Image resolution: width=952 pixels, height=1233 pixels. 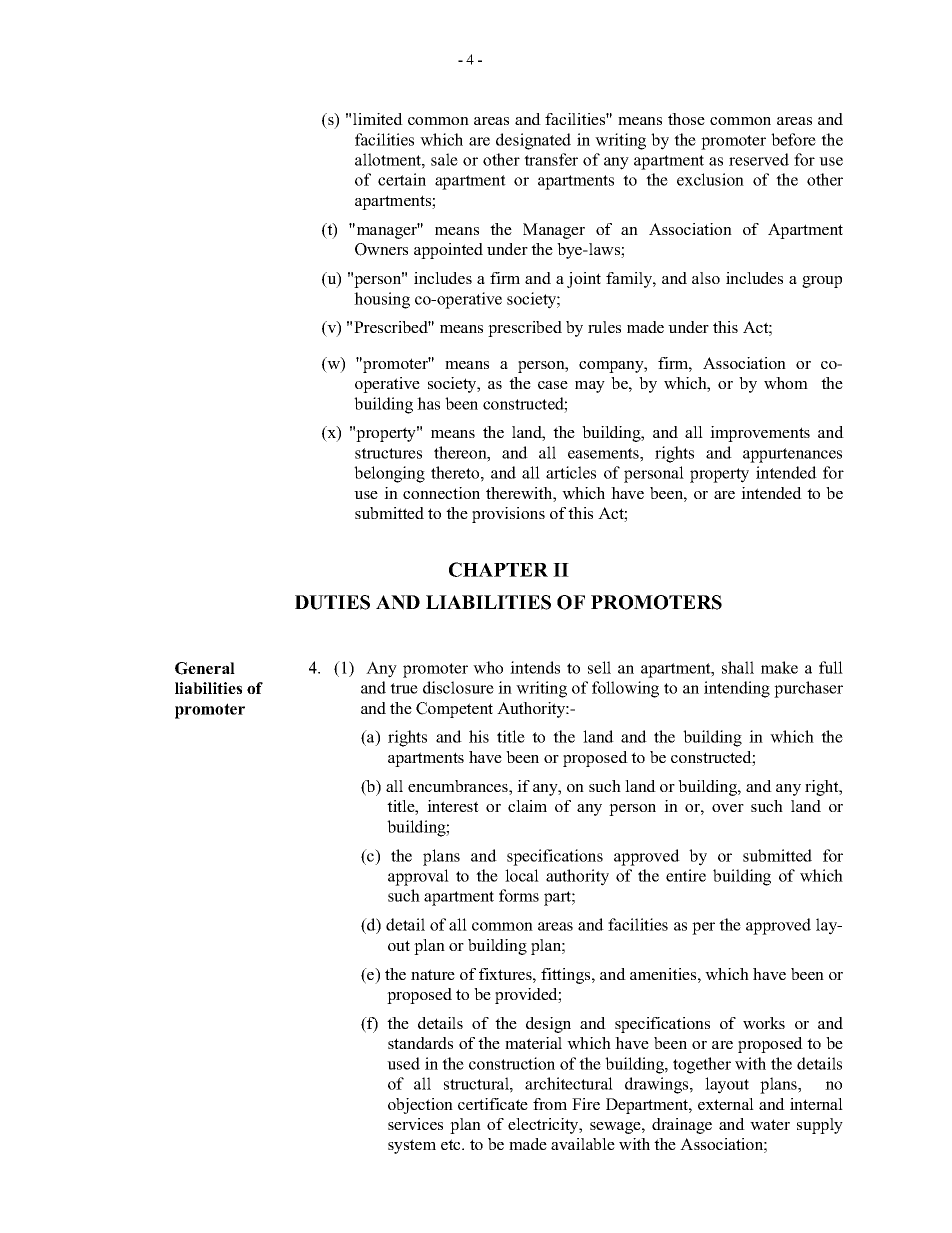 What do you see at coordinates (378, 119) in the image?
I see `limited` at bounding box center [378, 119].
